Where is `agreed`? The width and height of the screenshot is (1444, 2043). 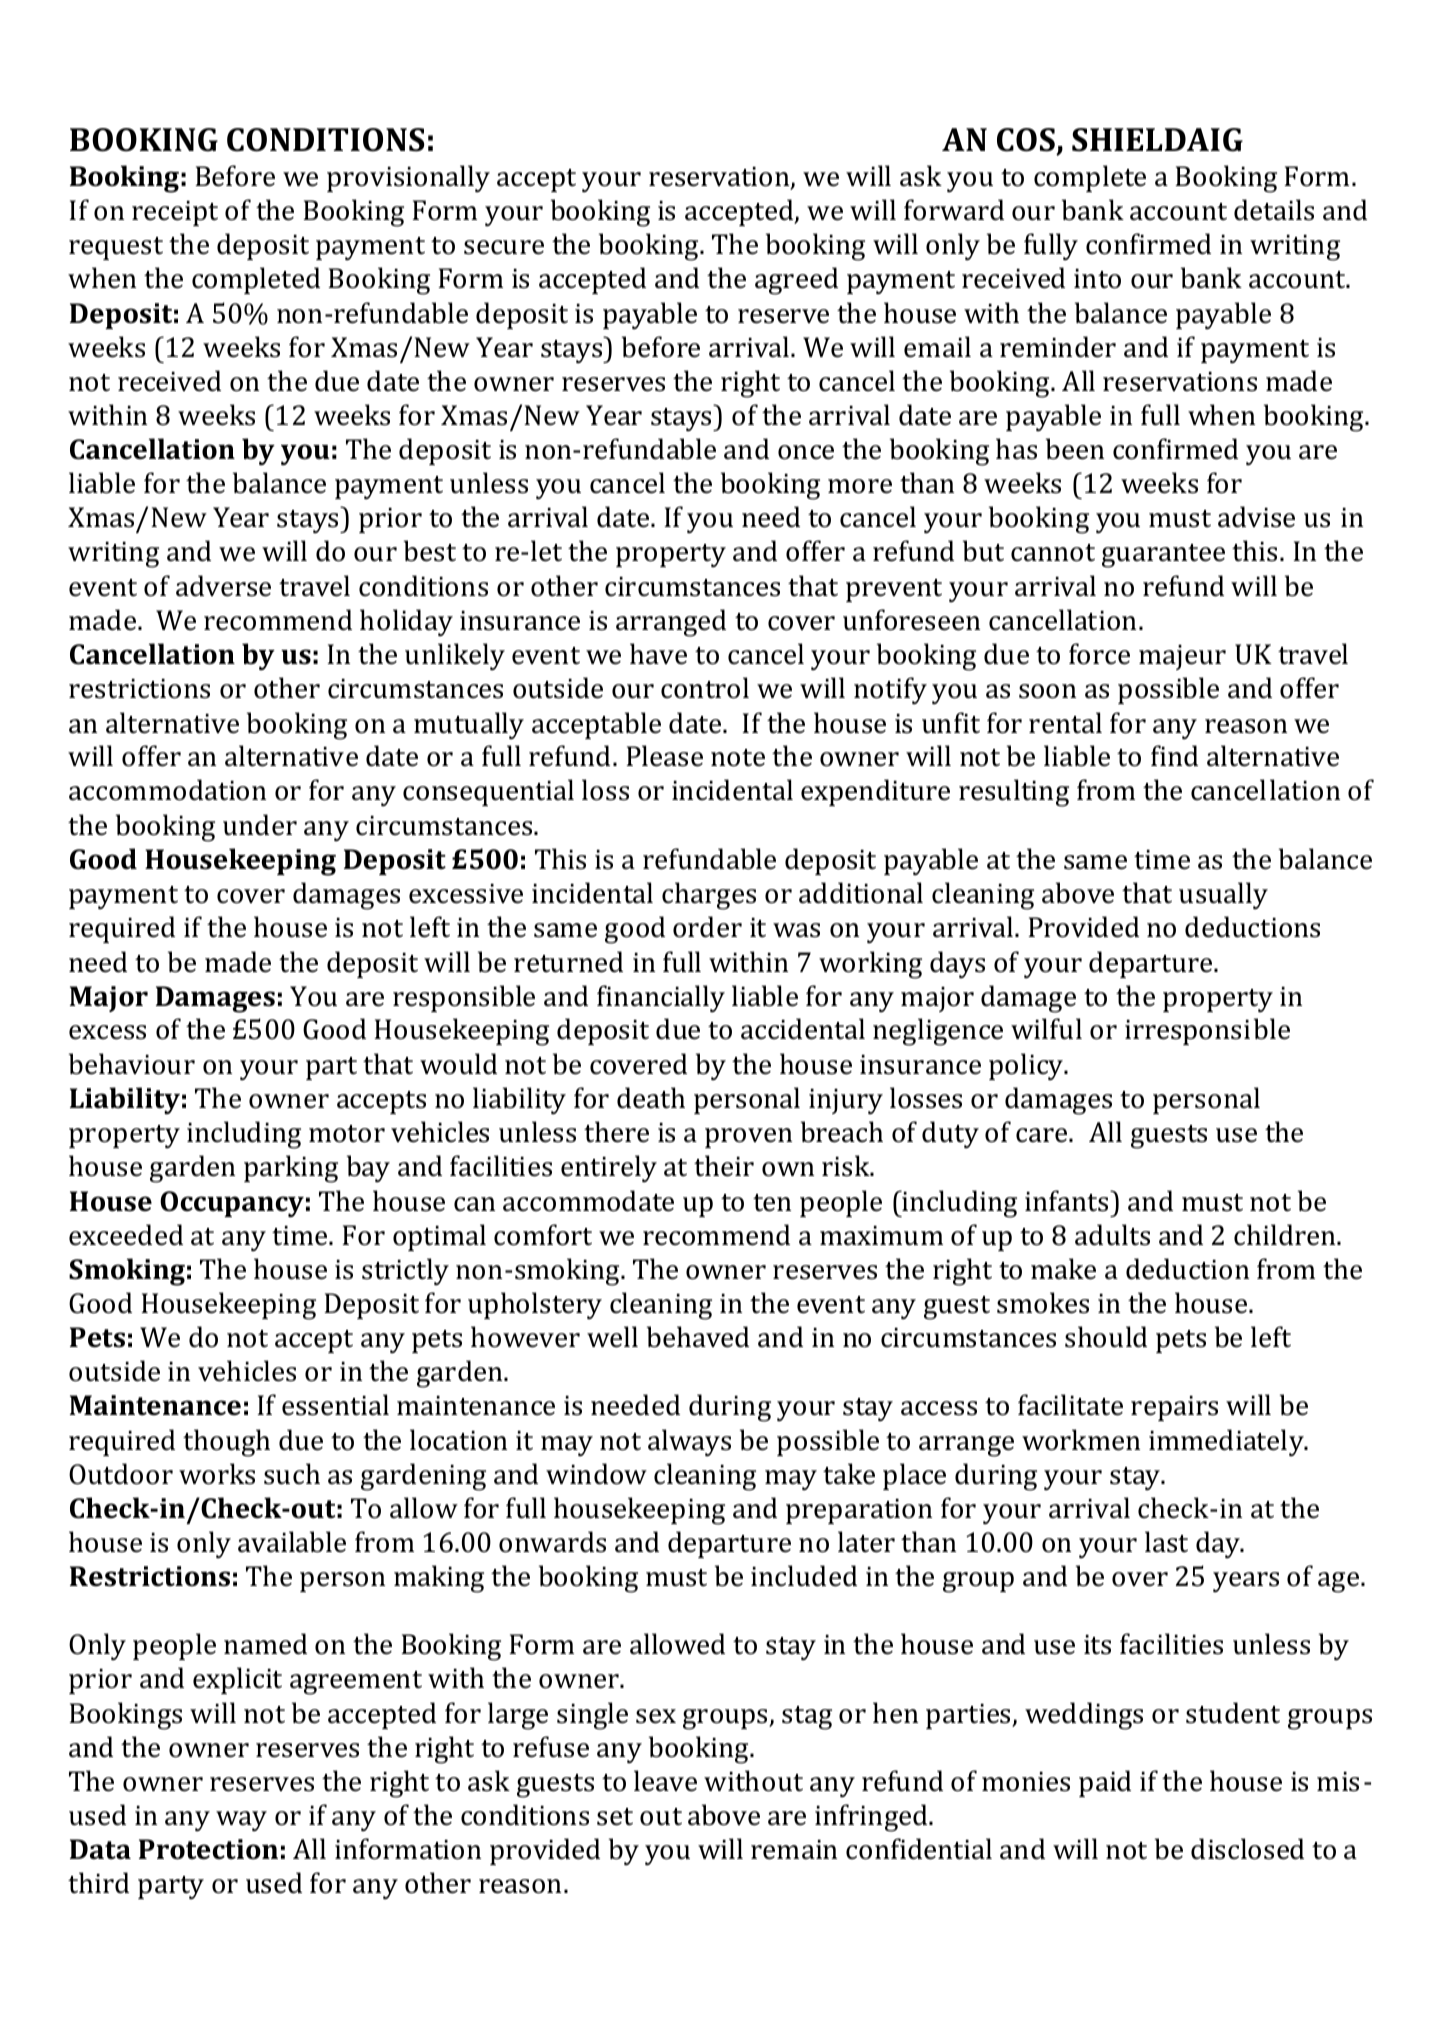
agreed is located at coordinates (796, 281).
